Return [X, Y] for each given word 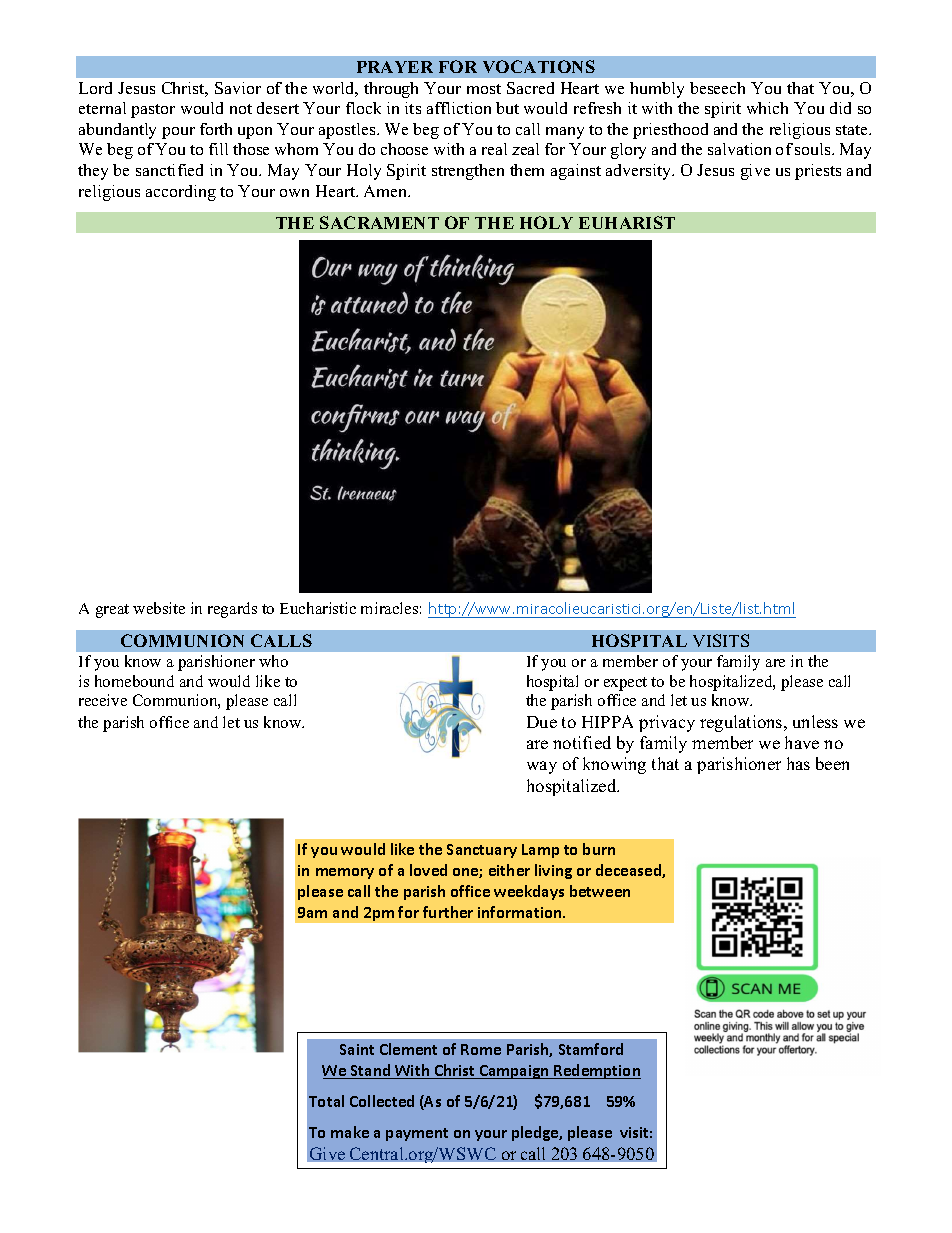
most [484, 89]
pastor [153, 111]
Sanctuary [482, 851]
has [798, 763]
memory [345, 873]
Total [326, 1101]
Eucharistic [318, 608]
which [767, 108]
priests [818, 172]
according [181, 193]
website [159, 608]
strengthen [468, 172]
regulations [742, 723]
